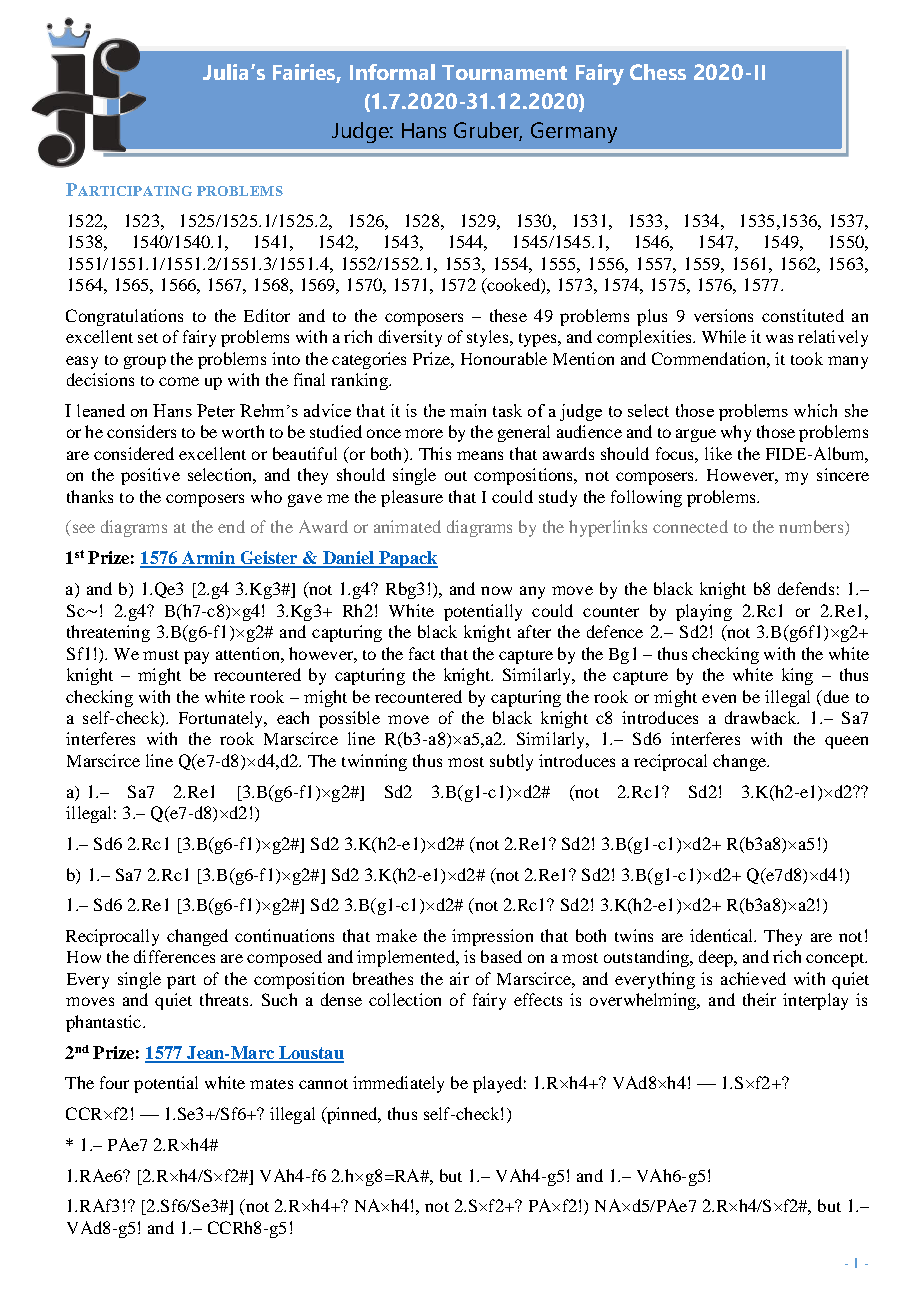 This image has width=924, height=1308. What do you see at coordinates (489, 338) in the image?
I see `styles` at bounding box center [489, 338].
